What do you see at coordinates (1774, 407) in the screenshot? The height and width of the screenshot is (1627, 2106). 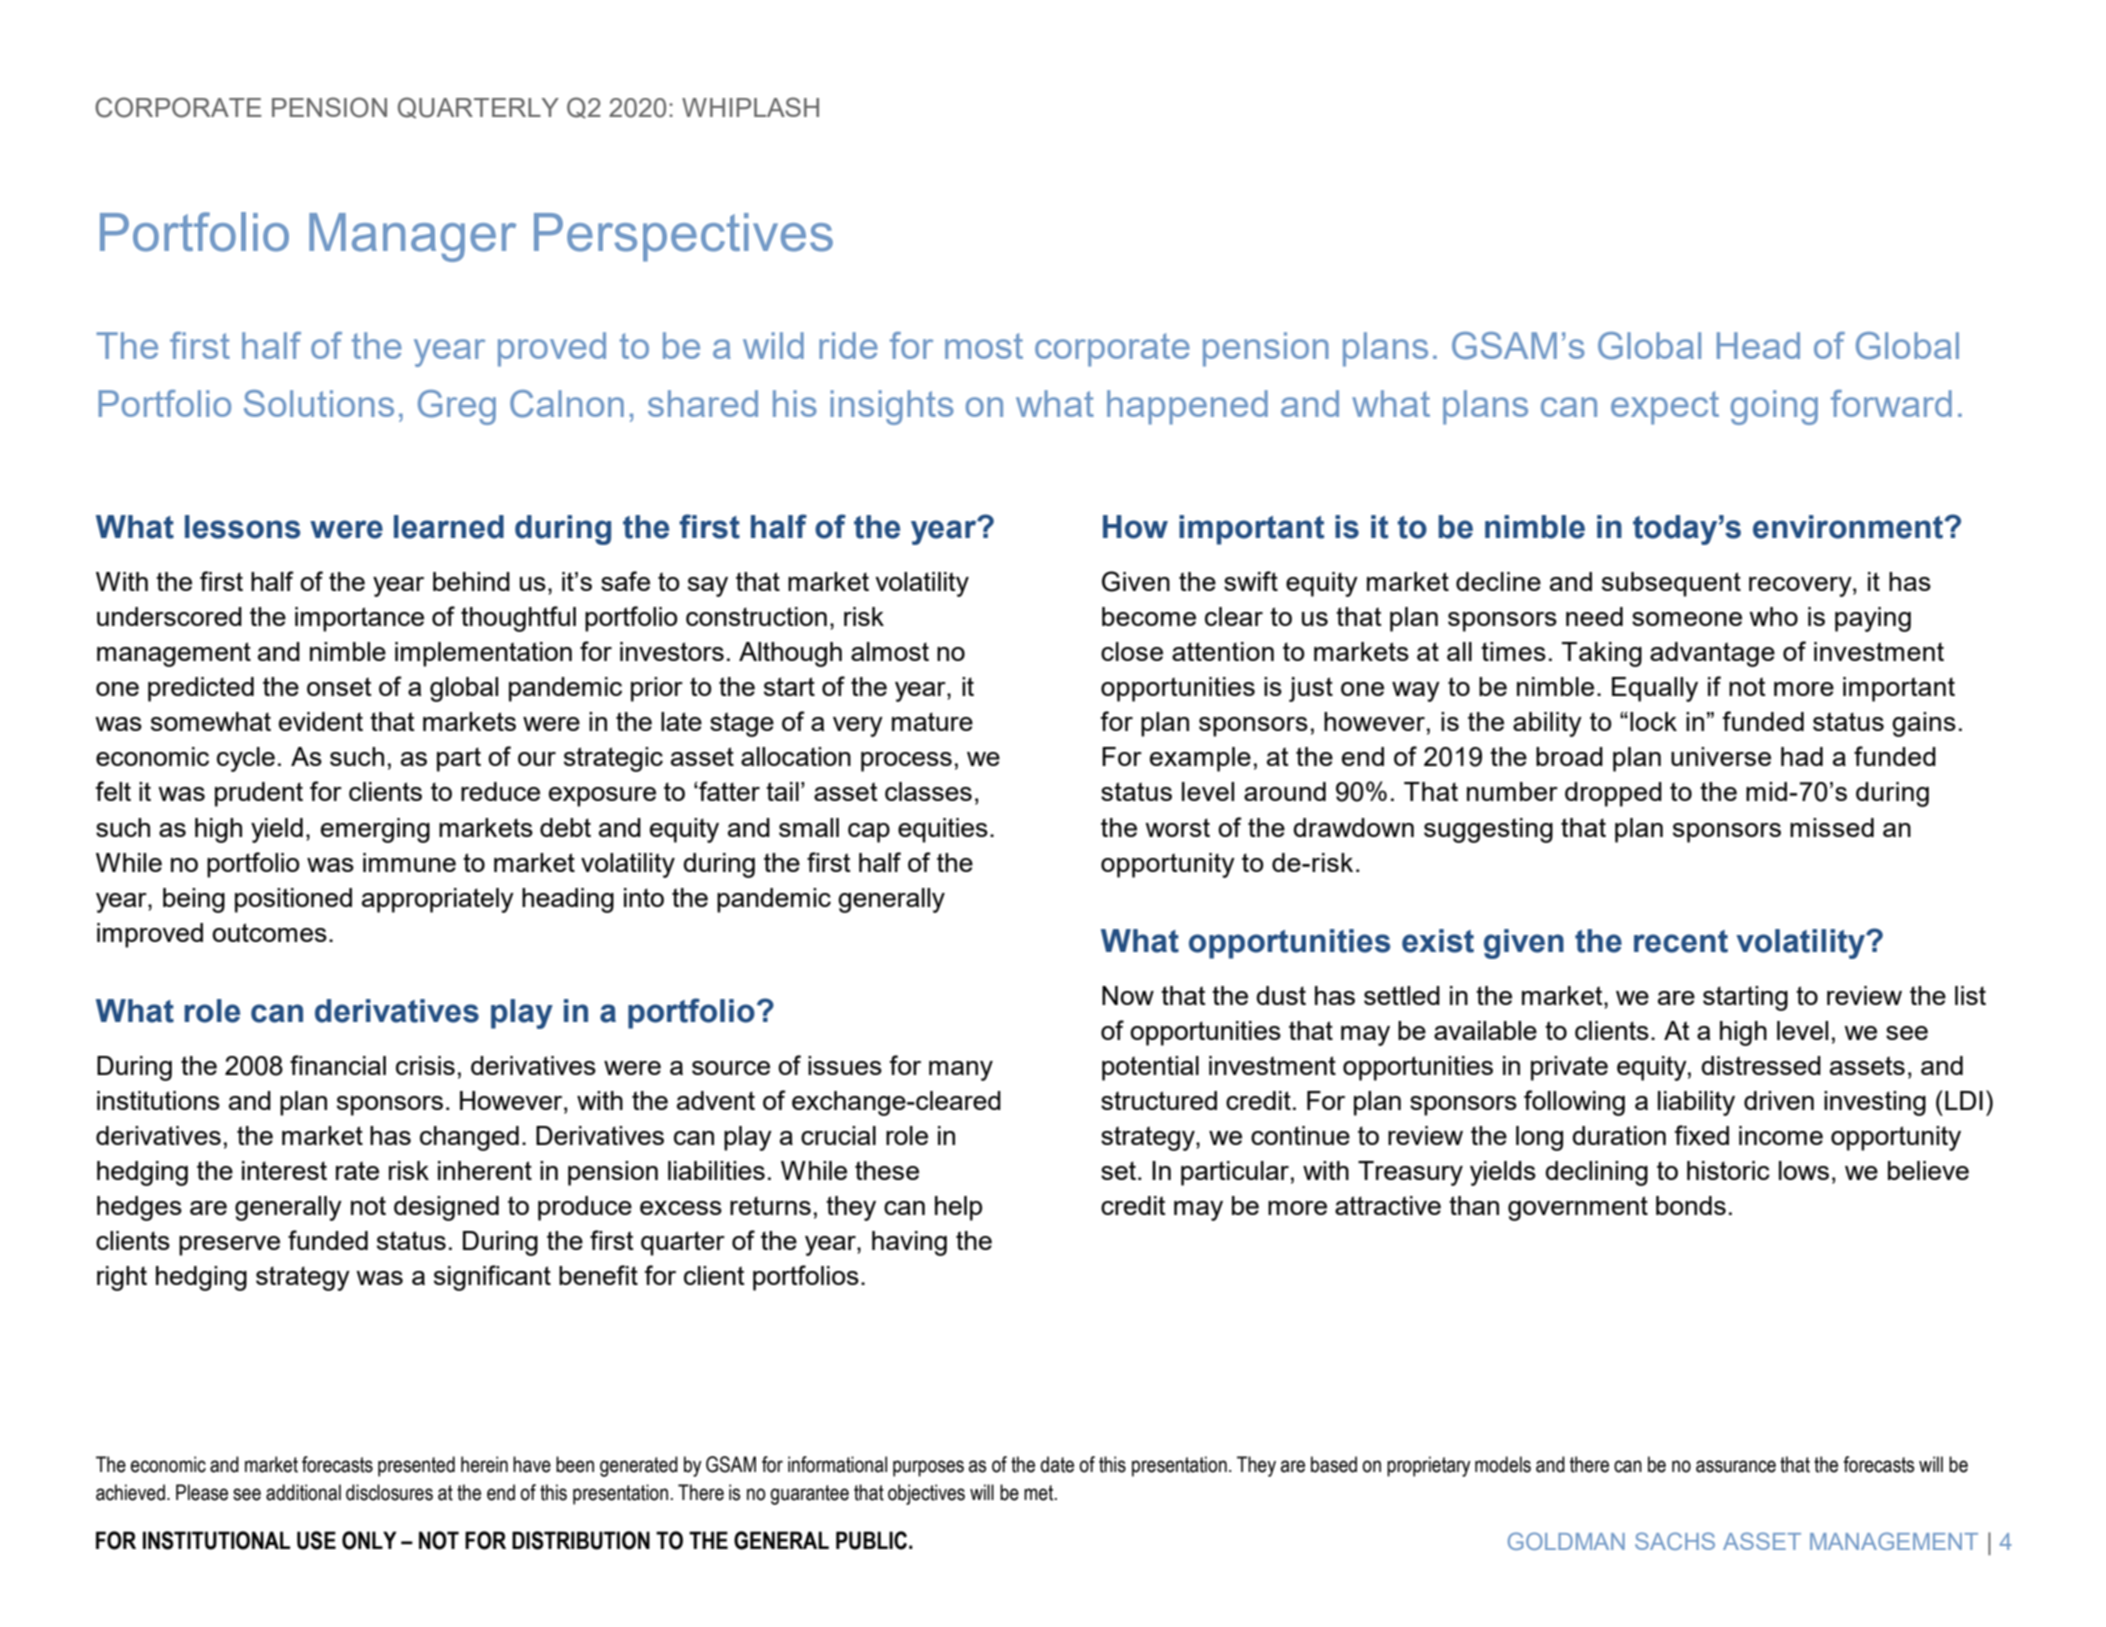 I see `going` at bounding box center [1774, 407].
